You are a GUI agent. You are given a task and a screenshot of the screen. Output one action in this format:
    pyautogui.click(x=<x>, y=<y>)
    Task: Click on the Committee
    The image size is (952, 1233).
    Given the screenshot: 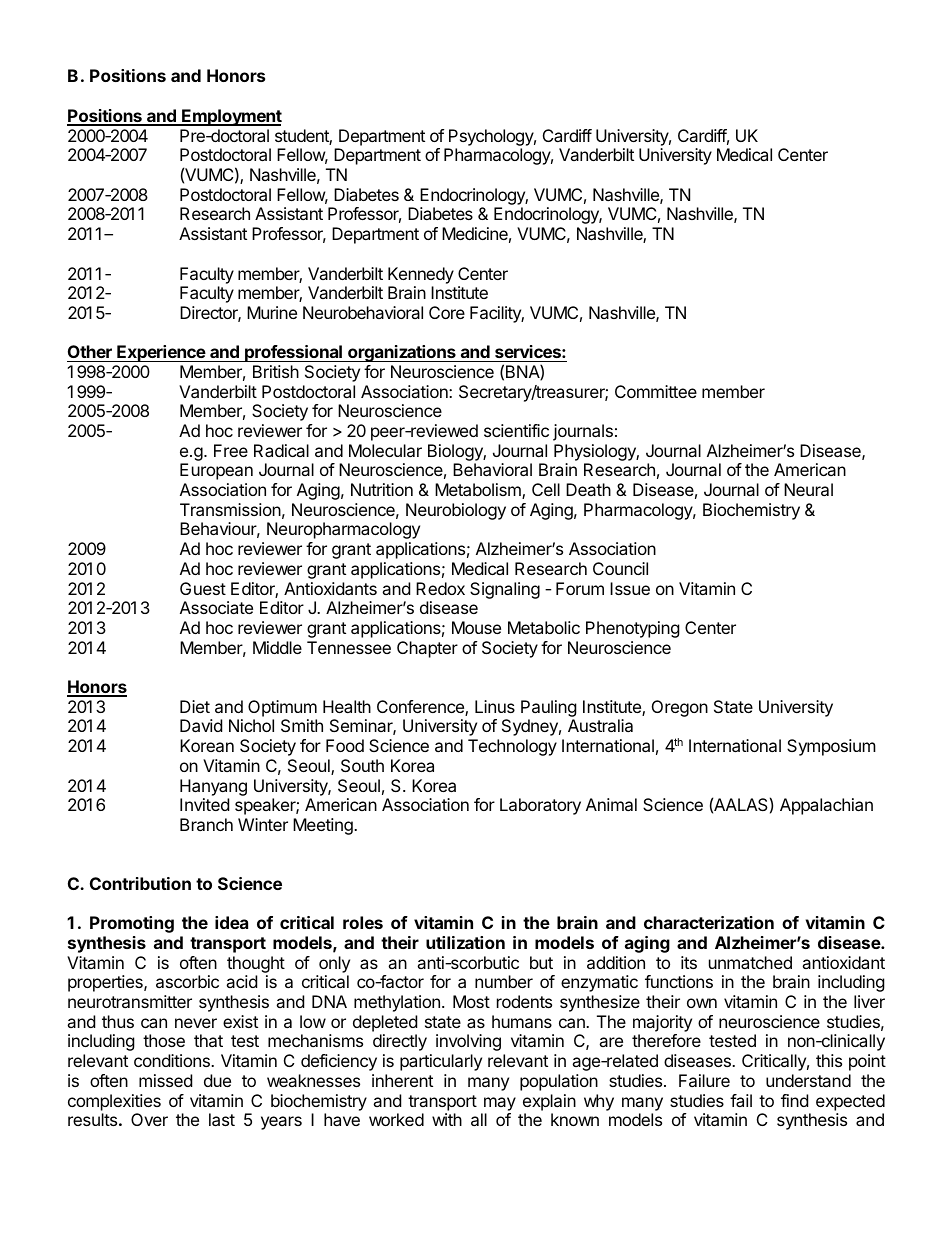 What is the action you would take?
    pyautogui.click(x=656, y=391)
